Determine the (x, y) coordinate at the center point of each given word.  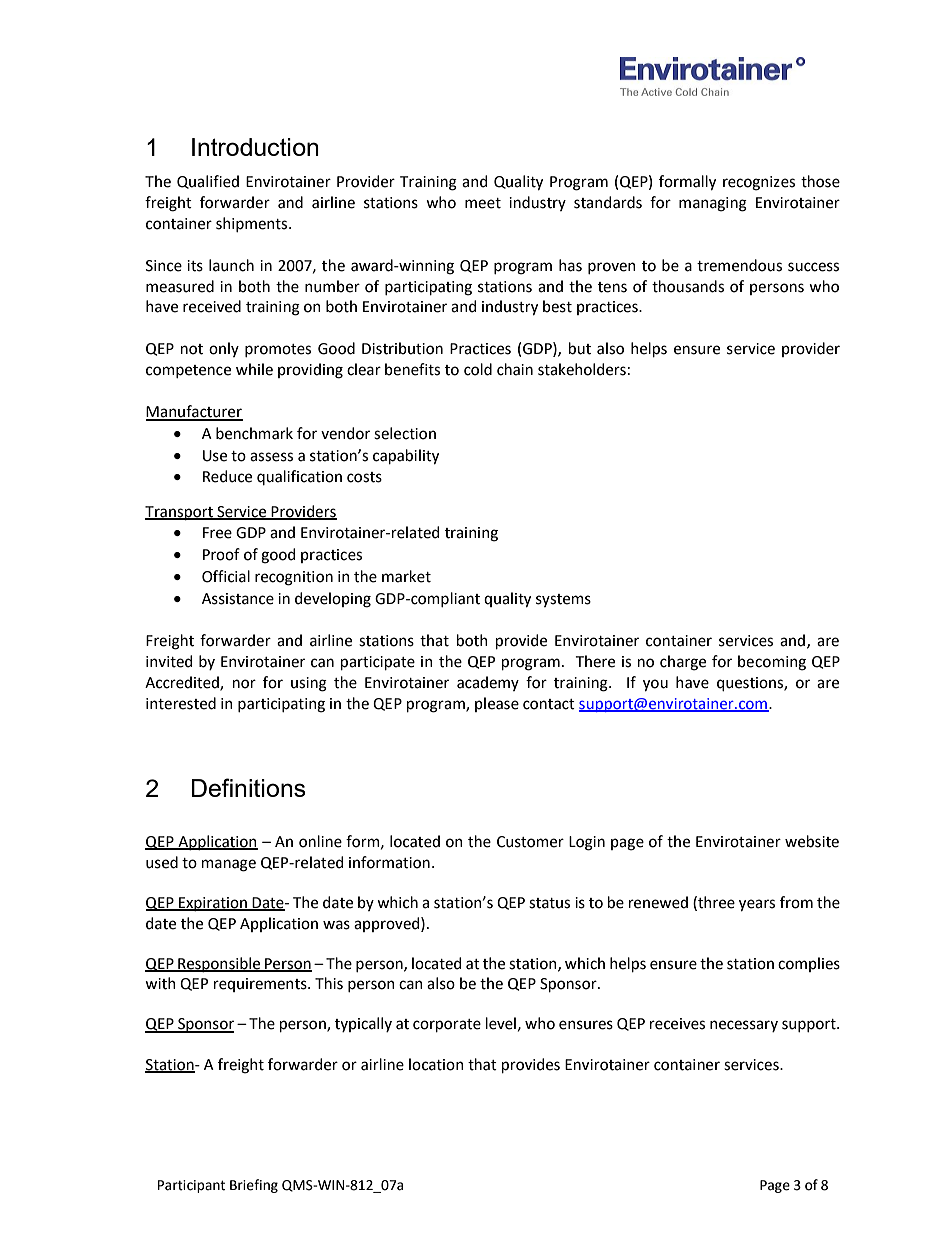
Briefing (254, 1186)
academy (488, 683)
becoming (772, 663)
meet (483, 203)
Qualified (208, 182)
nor (244, 684)
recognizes (759, 183)
